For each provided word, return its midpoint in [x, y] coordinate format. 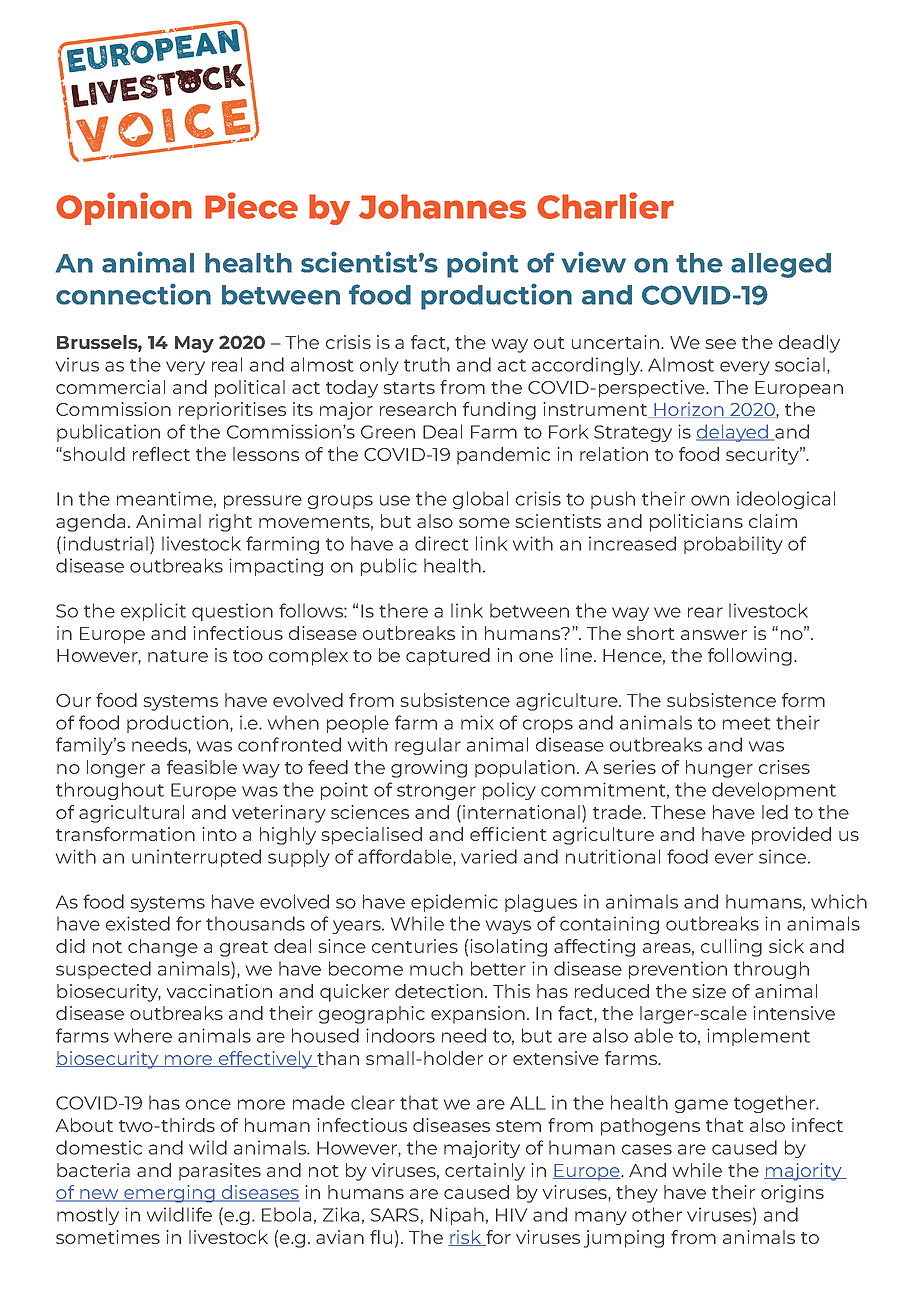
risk [466, 1238]
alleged [781, 265]
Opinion [124, 208]
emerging [169, 1194]
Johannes [442, 206]
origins [792, 1194]
